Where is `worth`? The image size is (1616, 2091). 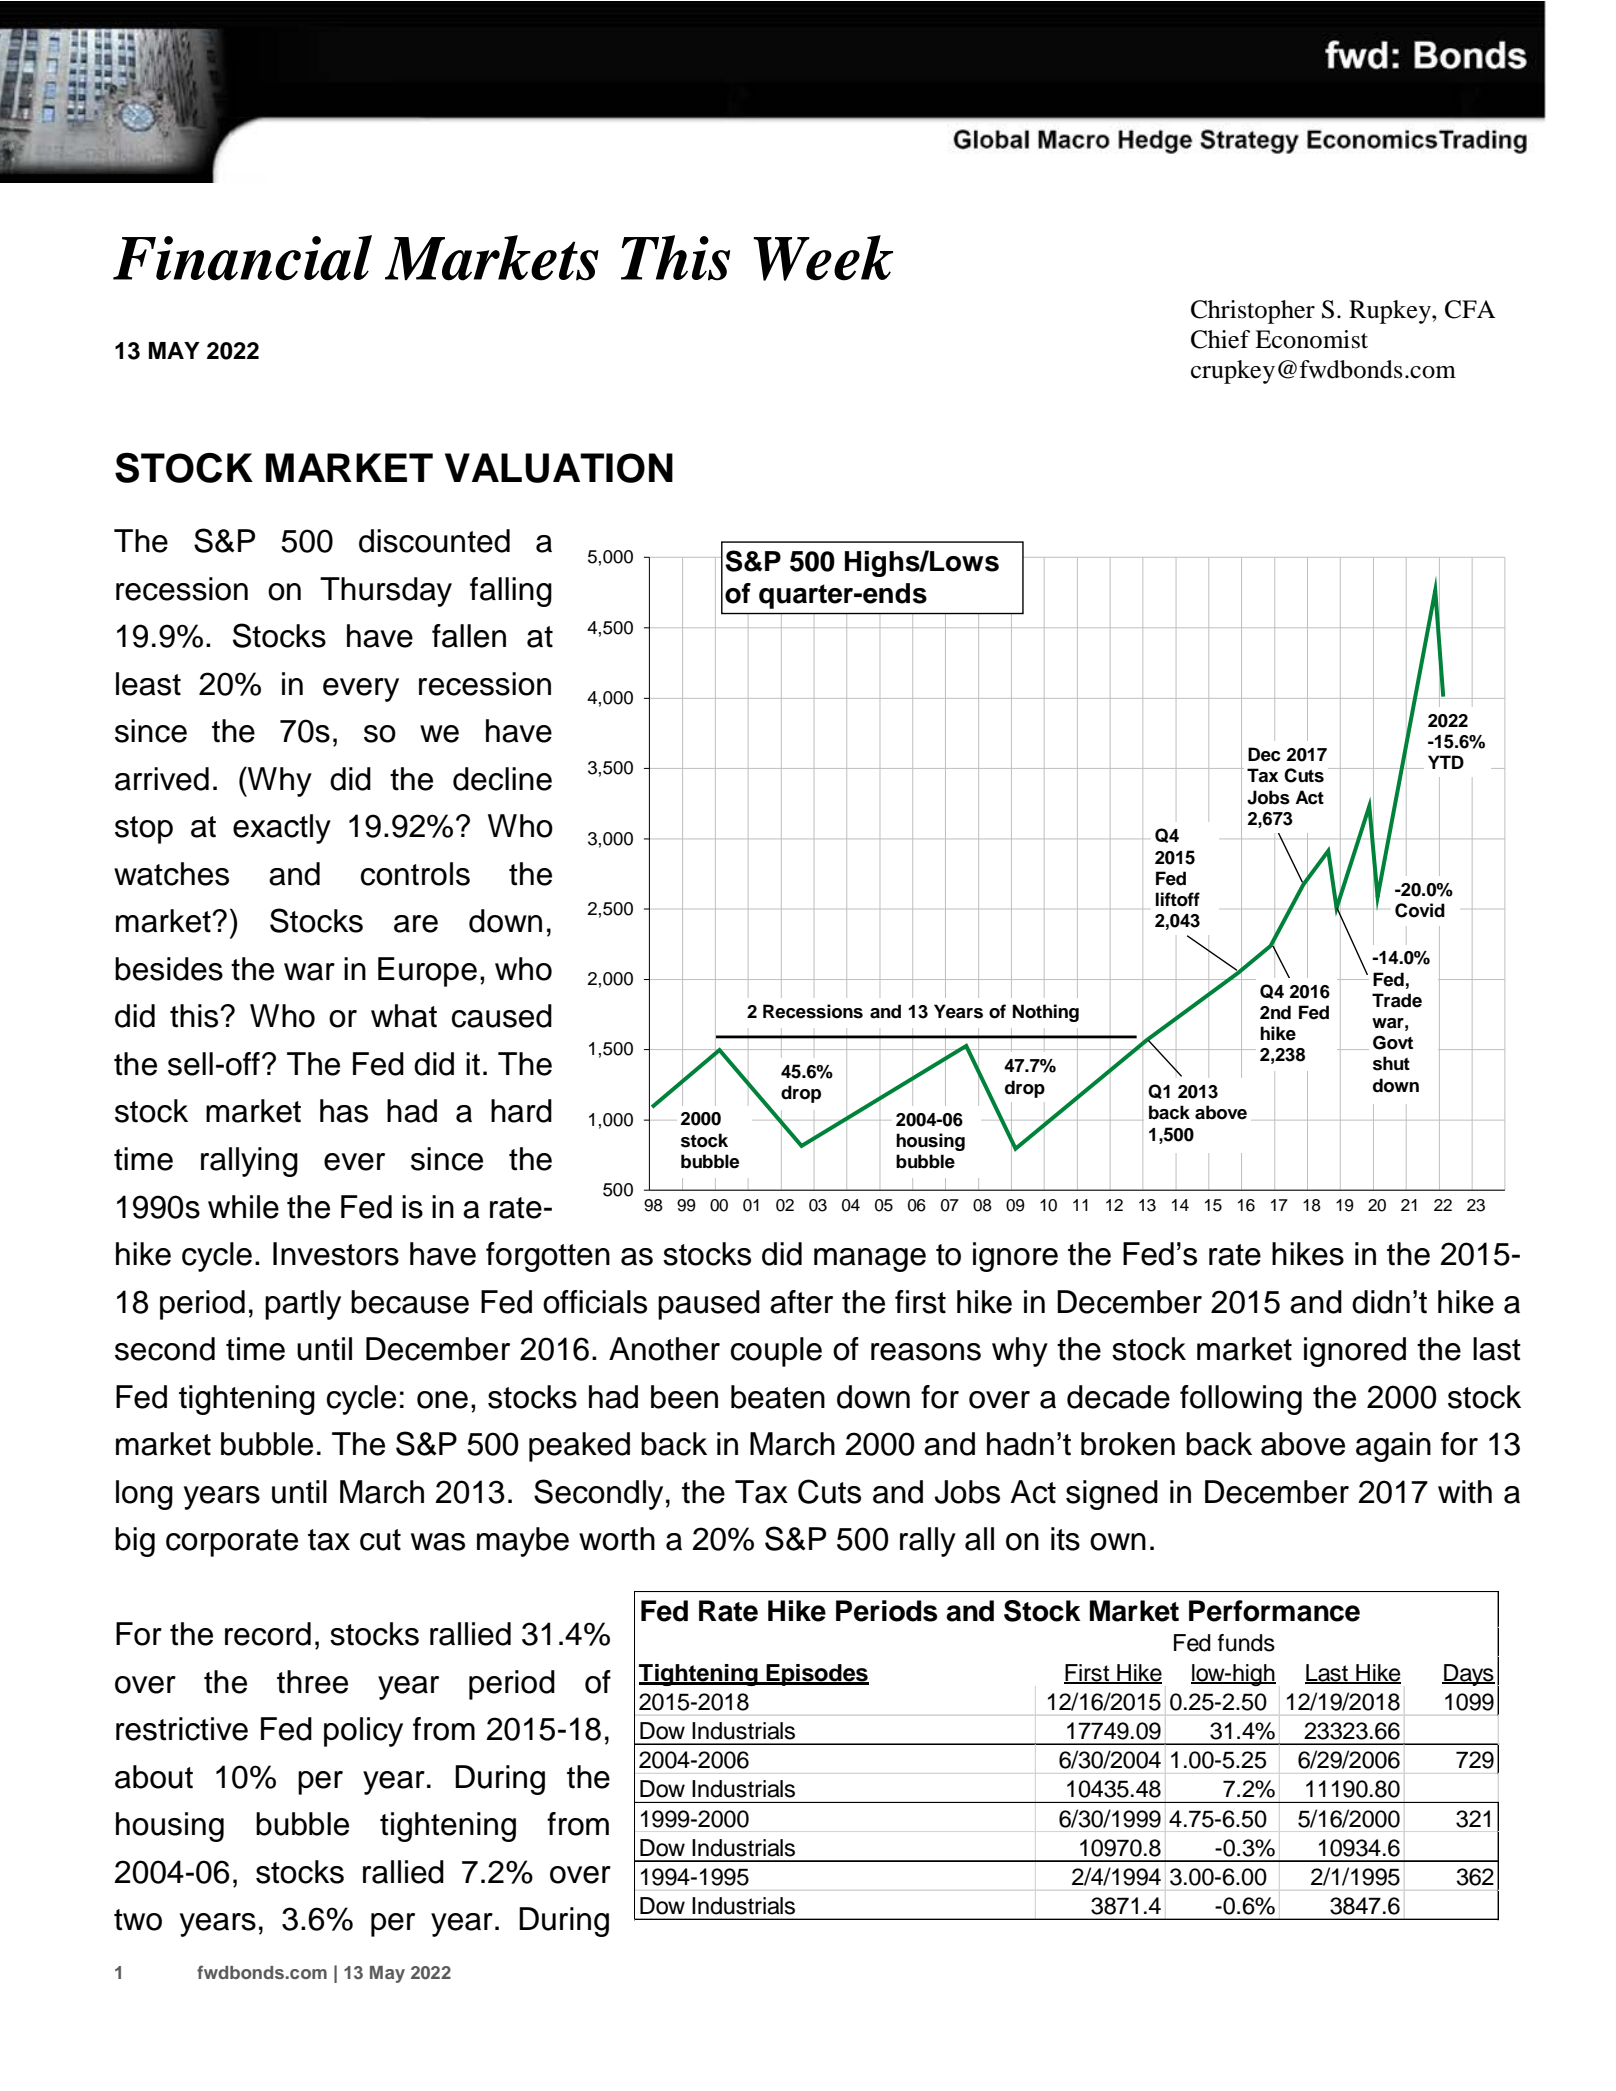
worth is located at coordinates (617, 1539).
